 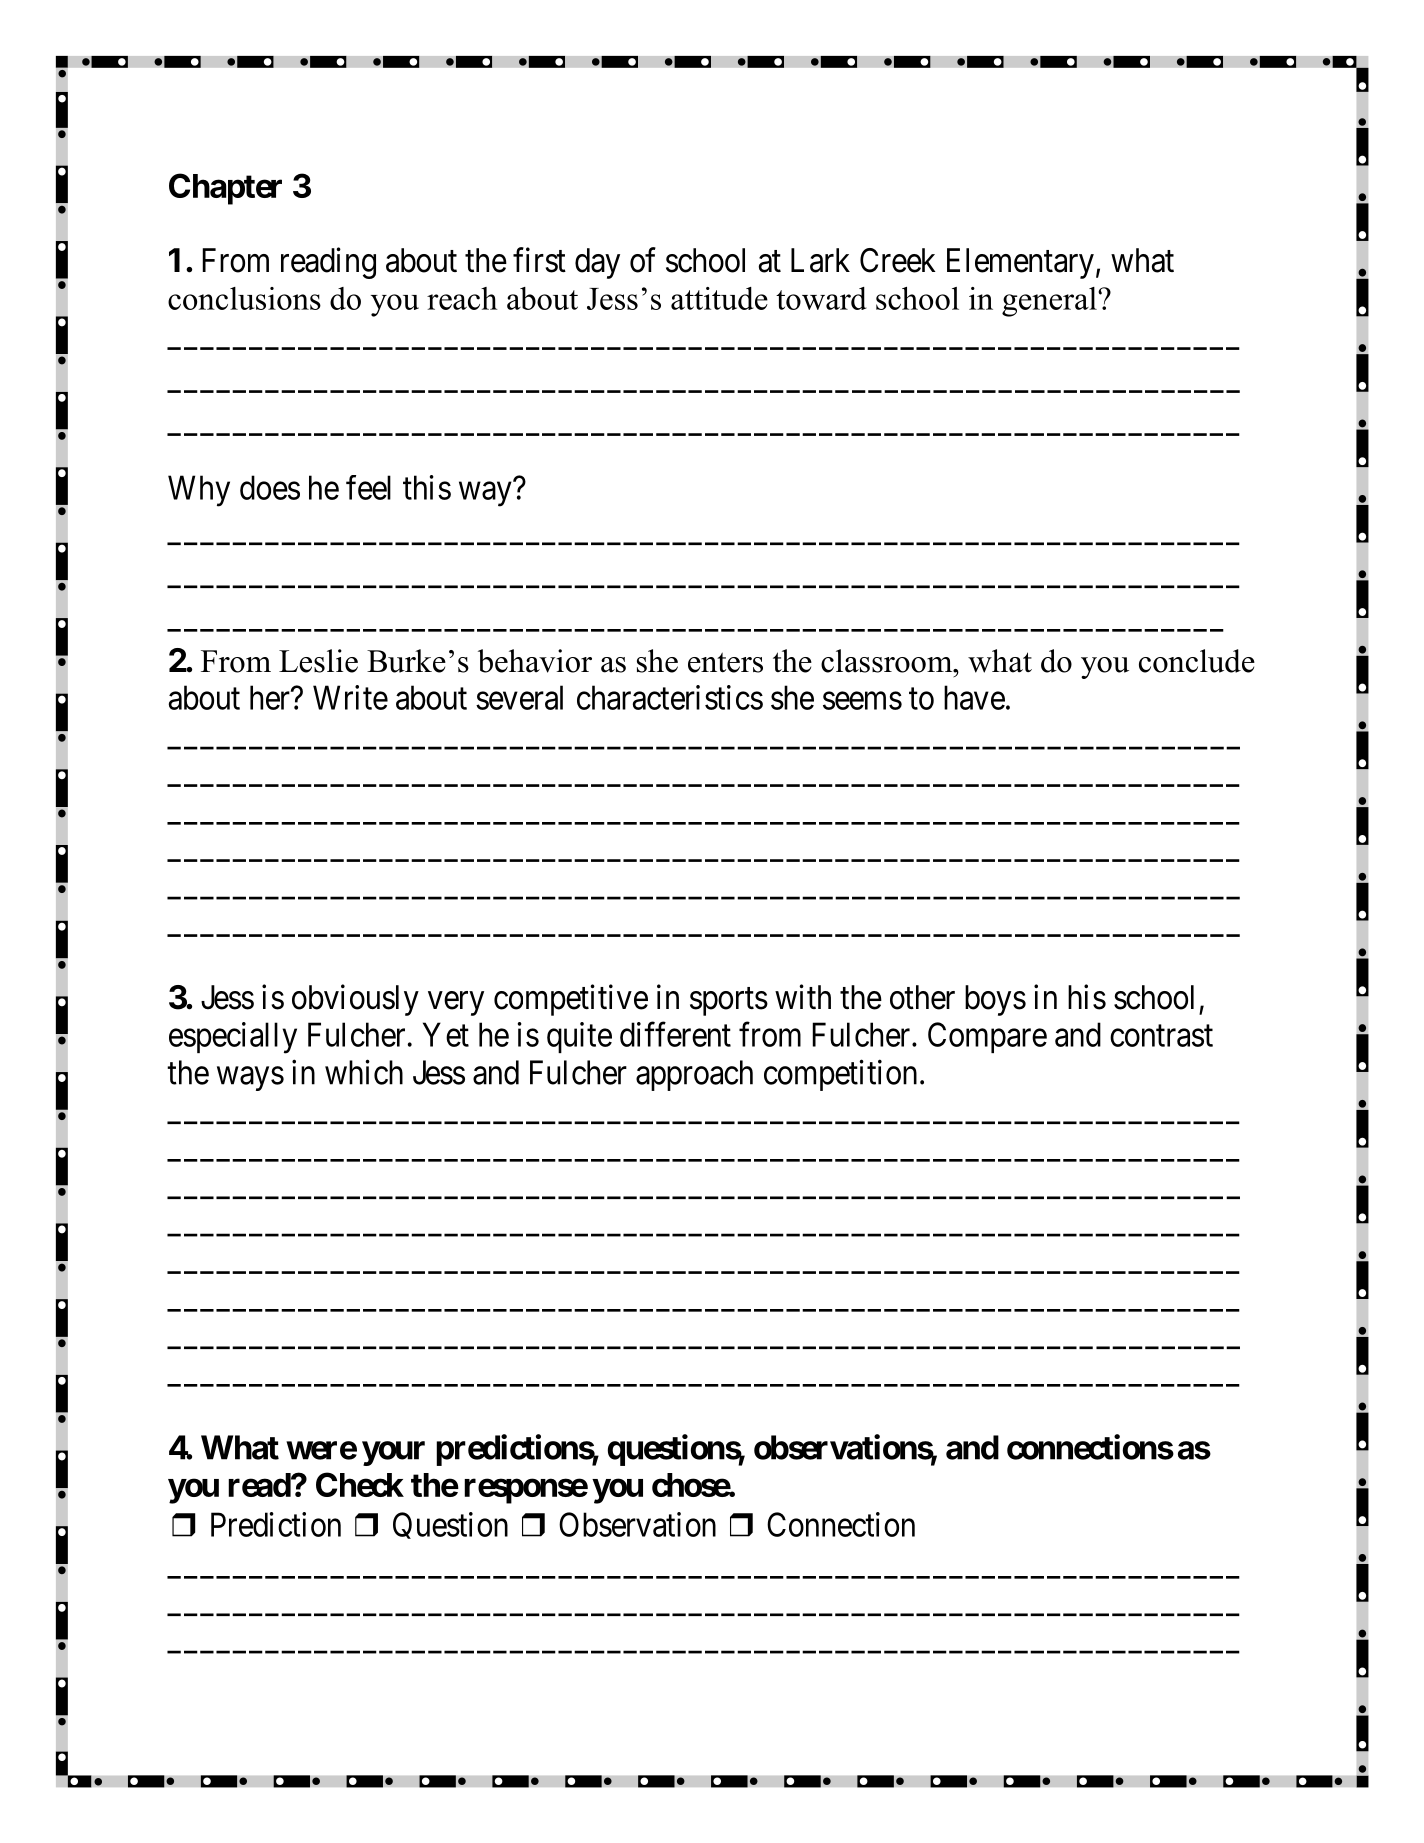 I want to click on attitude, so click(x=719, y=298).
